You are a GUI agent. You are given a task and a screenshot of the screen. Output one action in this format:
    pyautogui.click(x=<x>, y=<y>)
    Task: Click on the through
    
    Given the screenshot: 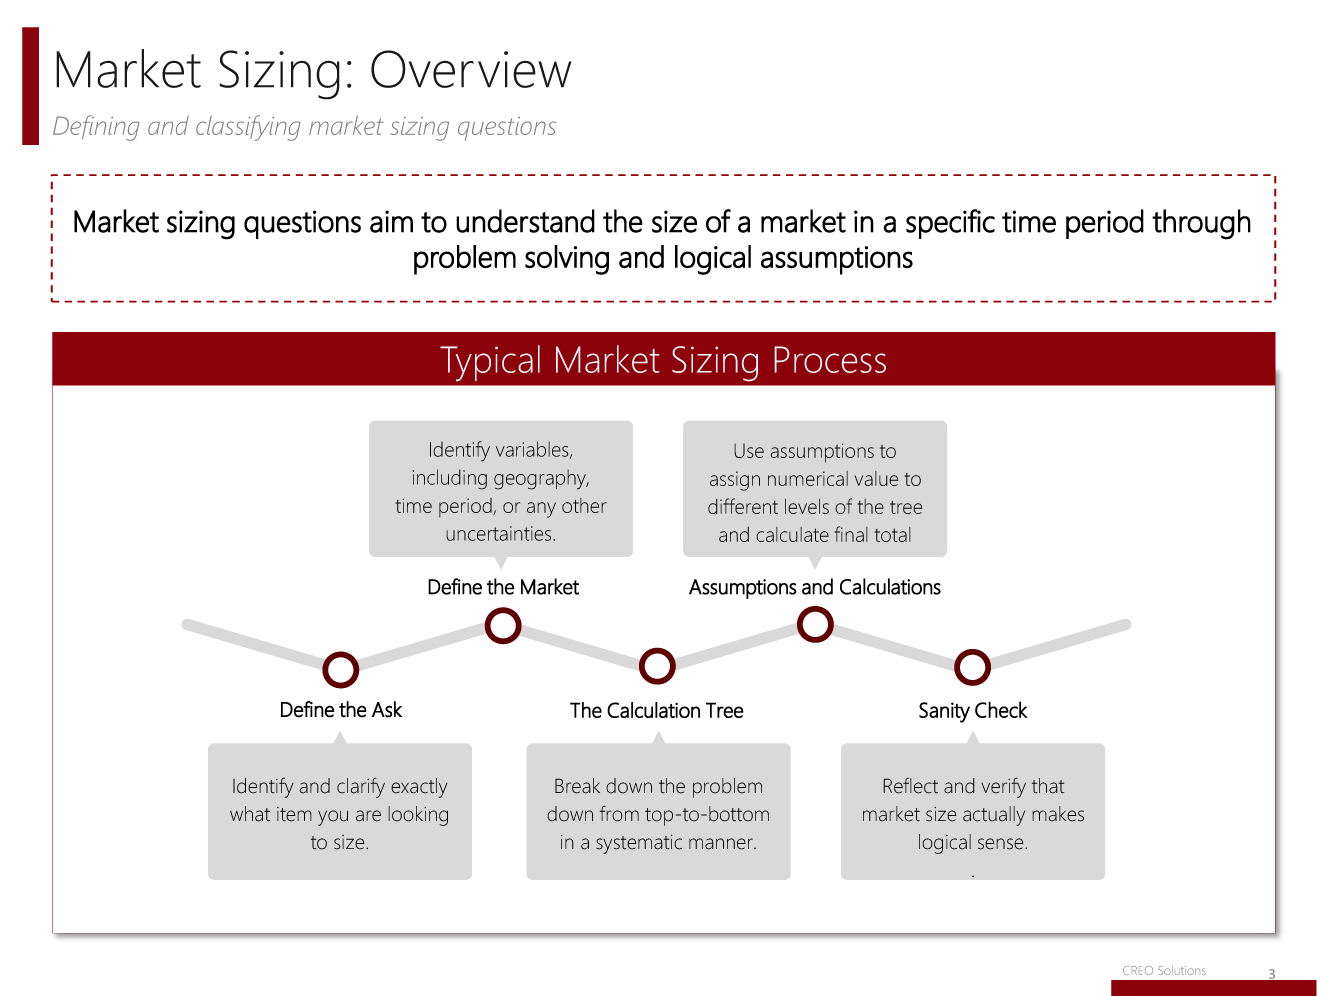 What is the action you would take?
    pyautogui.click(x=1201, y=224)
